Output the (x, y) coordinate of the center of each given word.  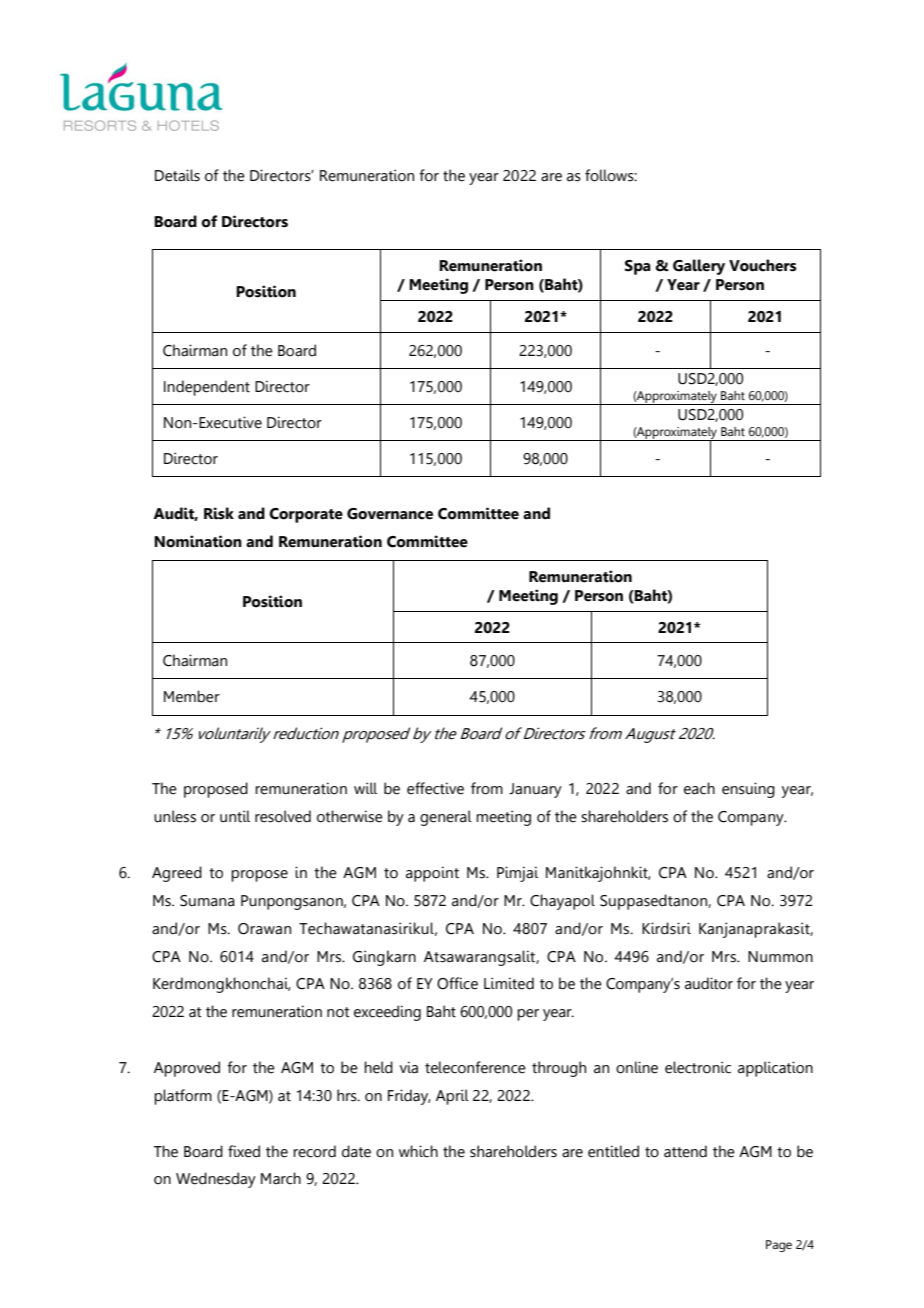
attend (685, 1151)
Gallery (699, 267)
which (418, 1151)
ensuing (748, 790)
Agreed (177, 874)
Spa (638, 267)
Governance (390, 514)
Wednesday (216, 1180)
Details (177, 175)
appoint (432, 874)
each (699, 788)
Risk (219, 513)
